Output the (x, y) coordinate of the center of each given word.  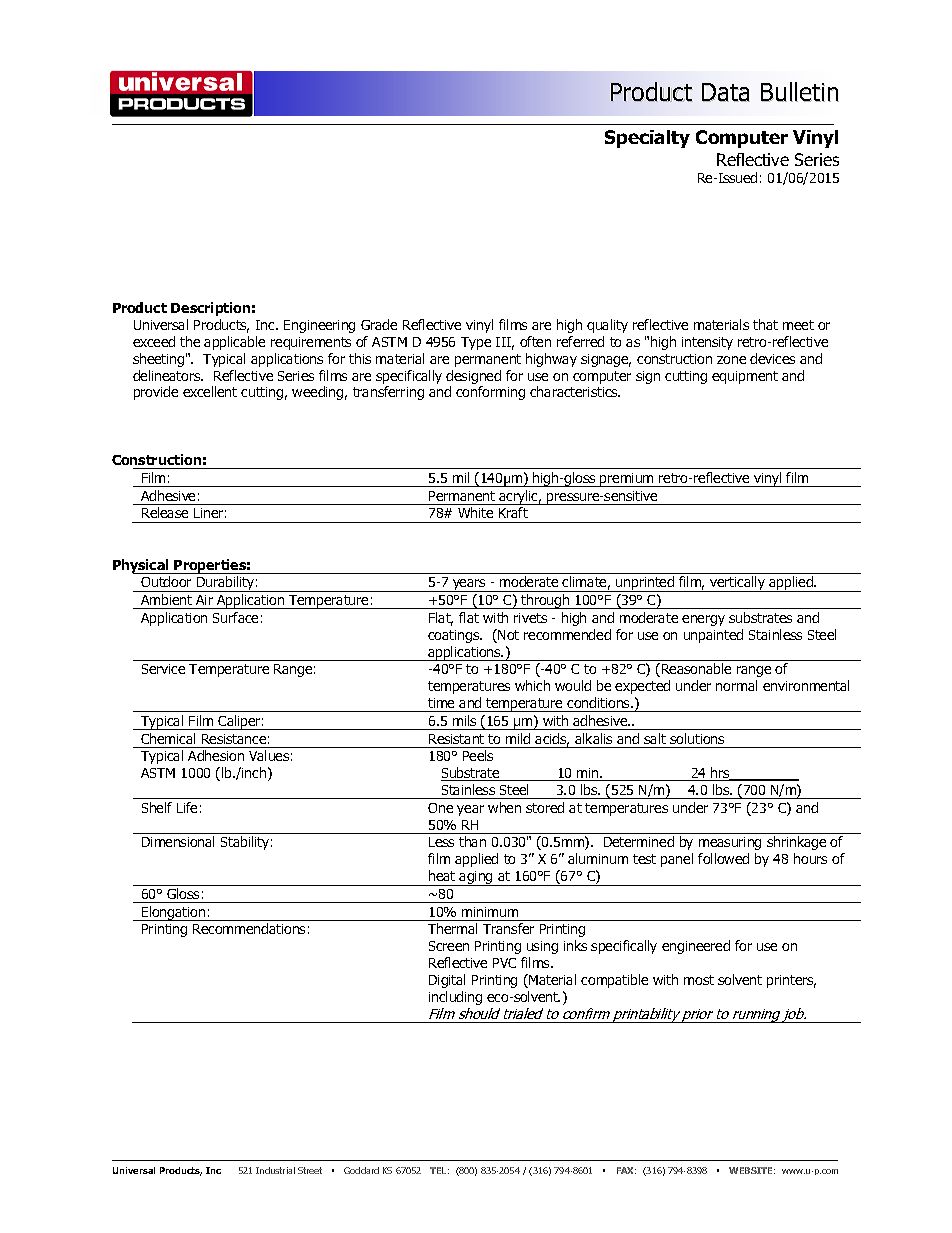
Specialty (647, 139)
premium (627, 480)
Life (187, 807)
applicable (234, 343)
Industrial (275, 1170)
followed (723, 858)
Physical (142, 566)
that (765, 324)
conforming (490, 393)
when (504, 807)
